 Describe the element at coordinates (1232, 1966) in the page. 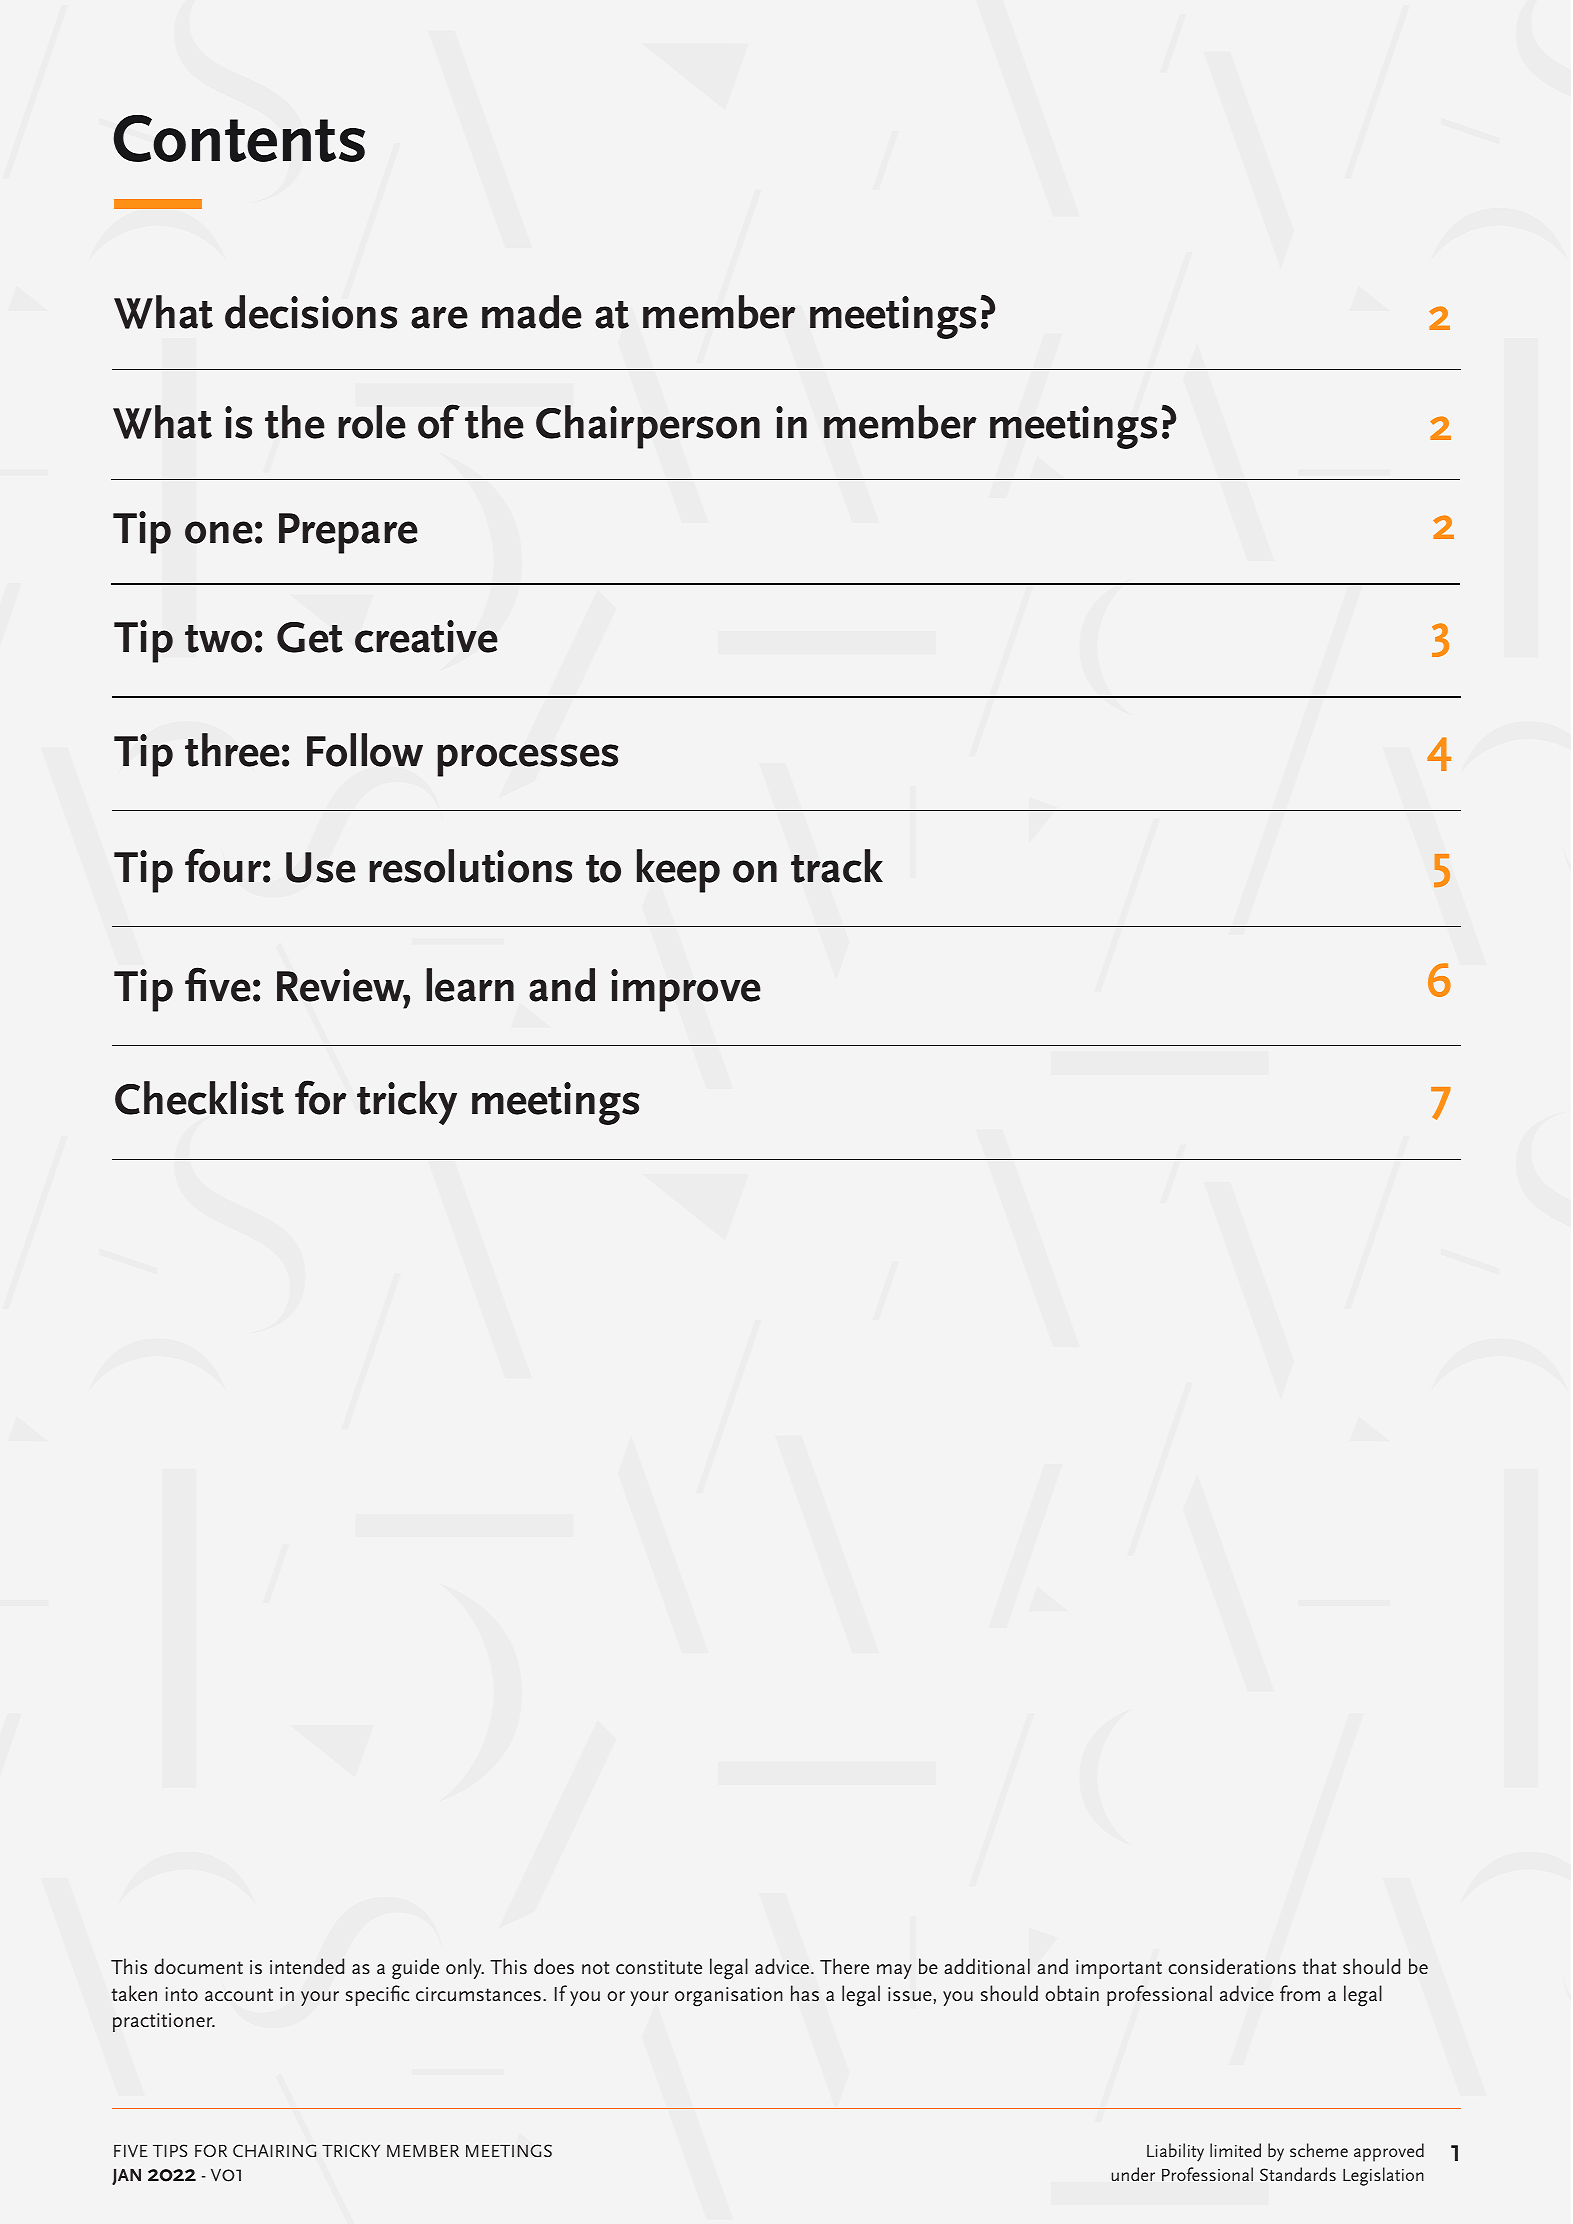

I see `considerations` at that location.
